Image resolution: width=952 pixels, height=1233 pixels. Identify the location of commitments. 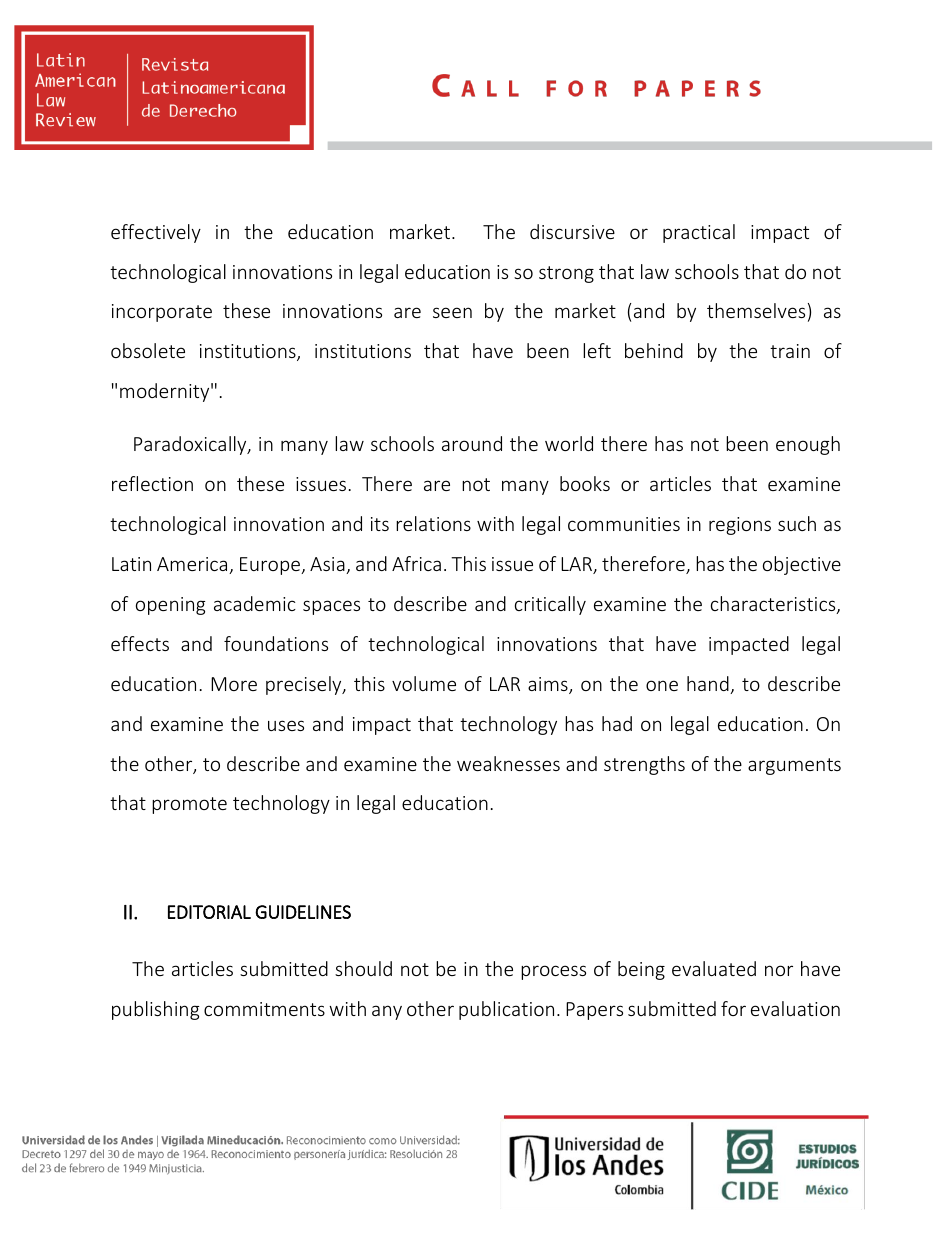
(264, 1009).
